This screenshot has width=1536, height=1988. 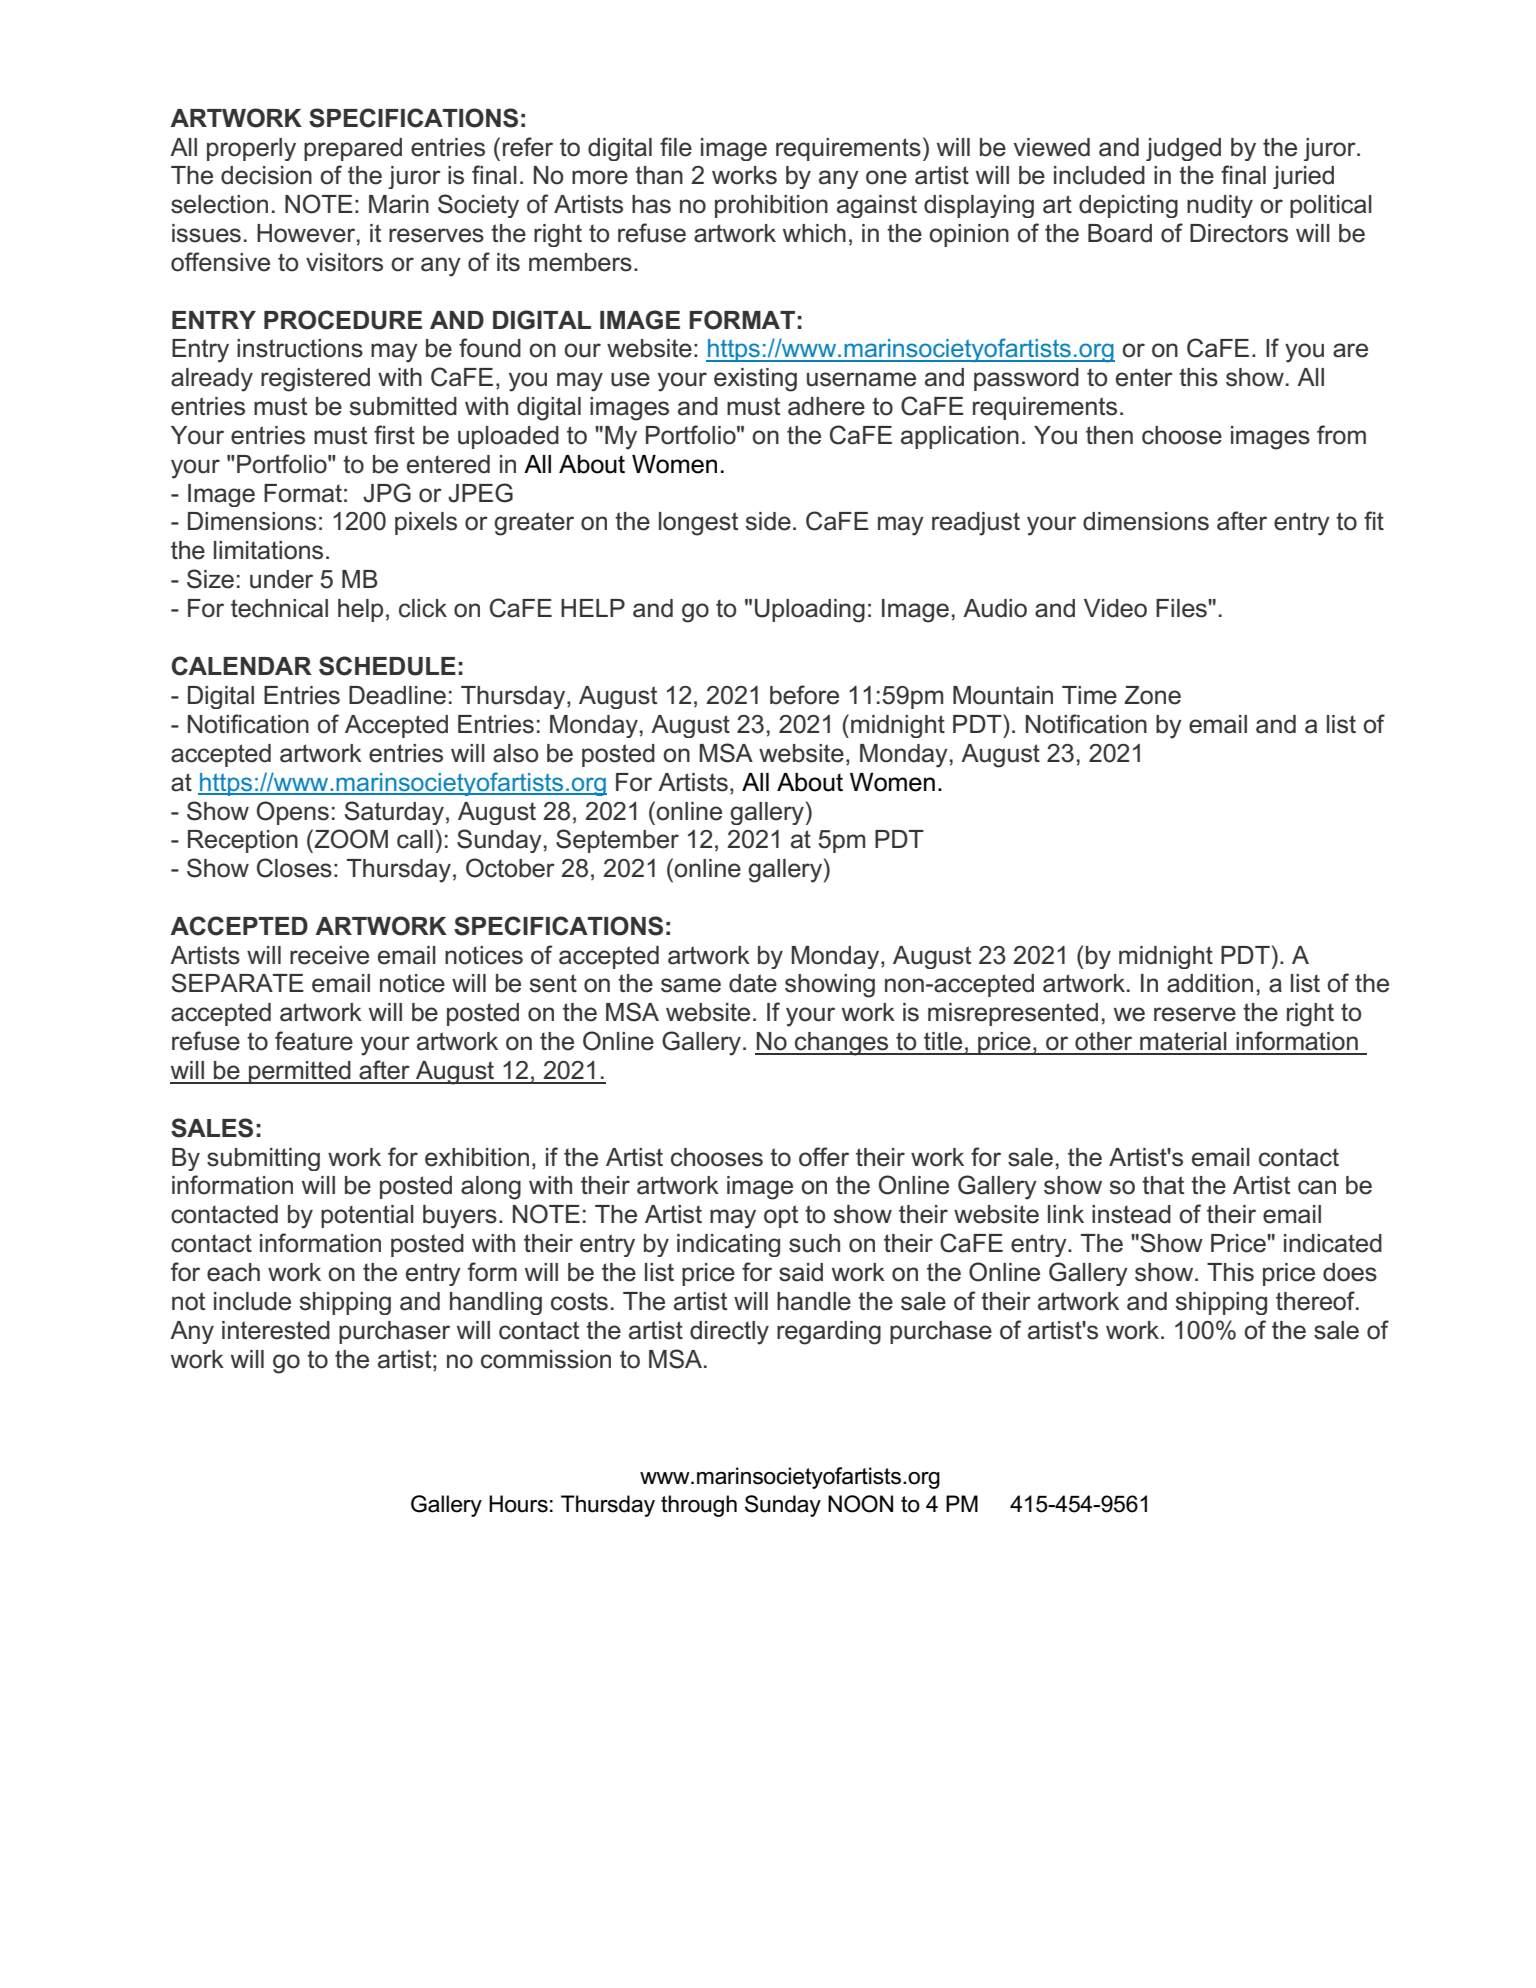 I want to click on prohibition, so click(x=771, y=206).
